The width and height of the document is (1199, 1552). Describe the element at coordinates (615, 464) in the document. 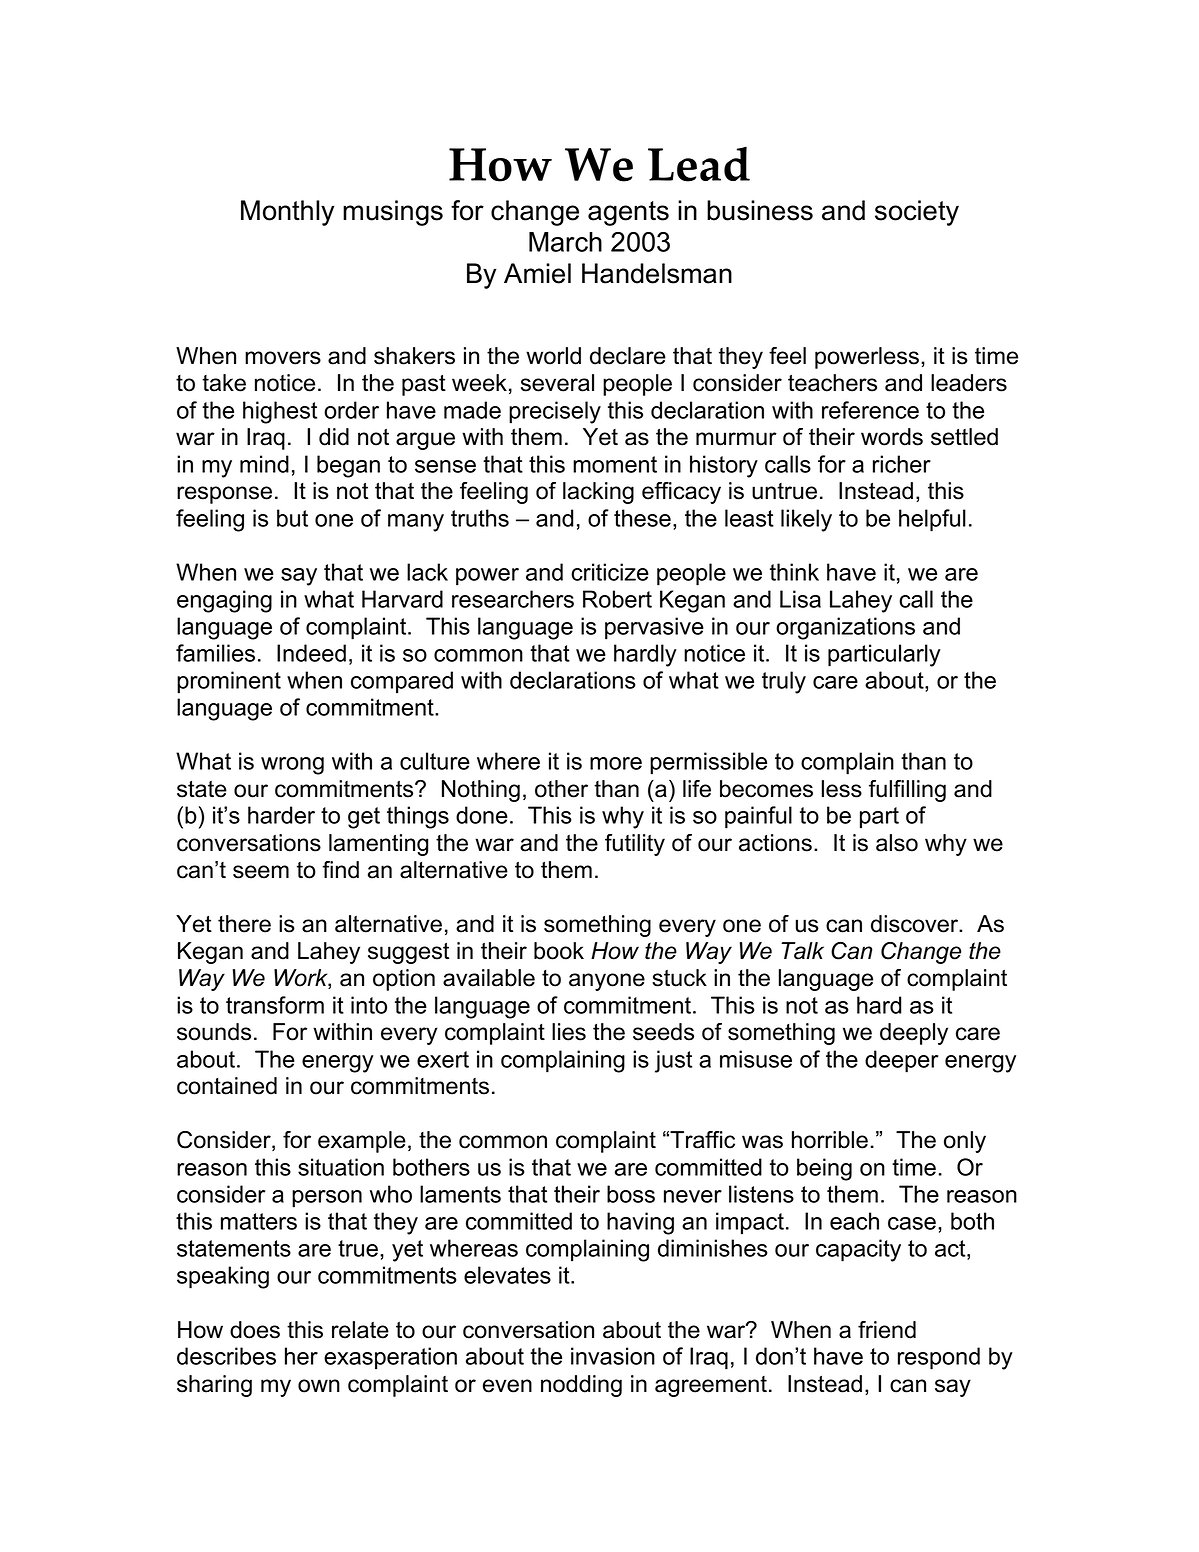

I see `moment` at that location.
